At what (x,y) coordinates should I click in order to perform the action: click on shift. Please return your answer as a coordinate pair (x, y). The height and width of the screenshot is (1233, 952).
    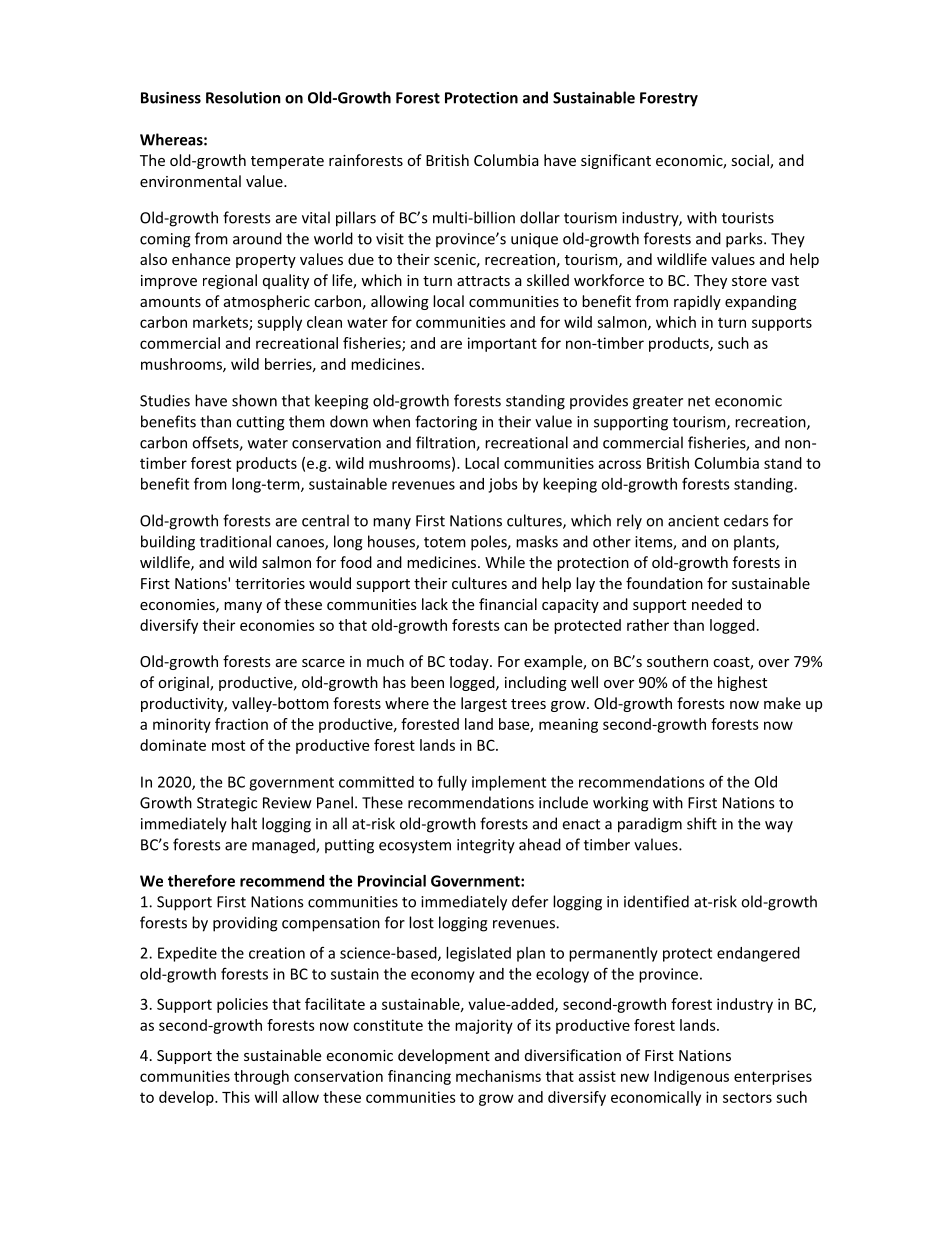
    Looking at the image, I should click on (702, 823).
